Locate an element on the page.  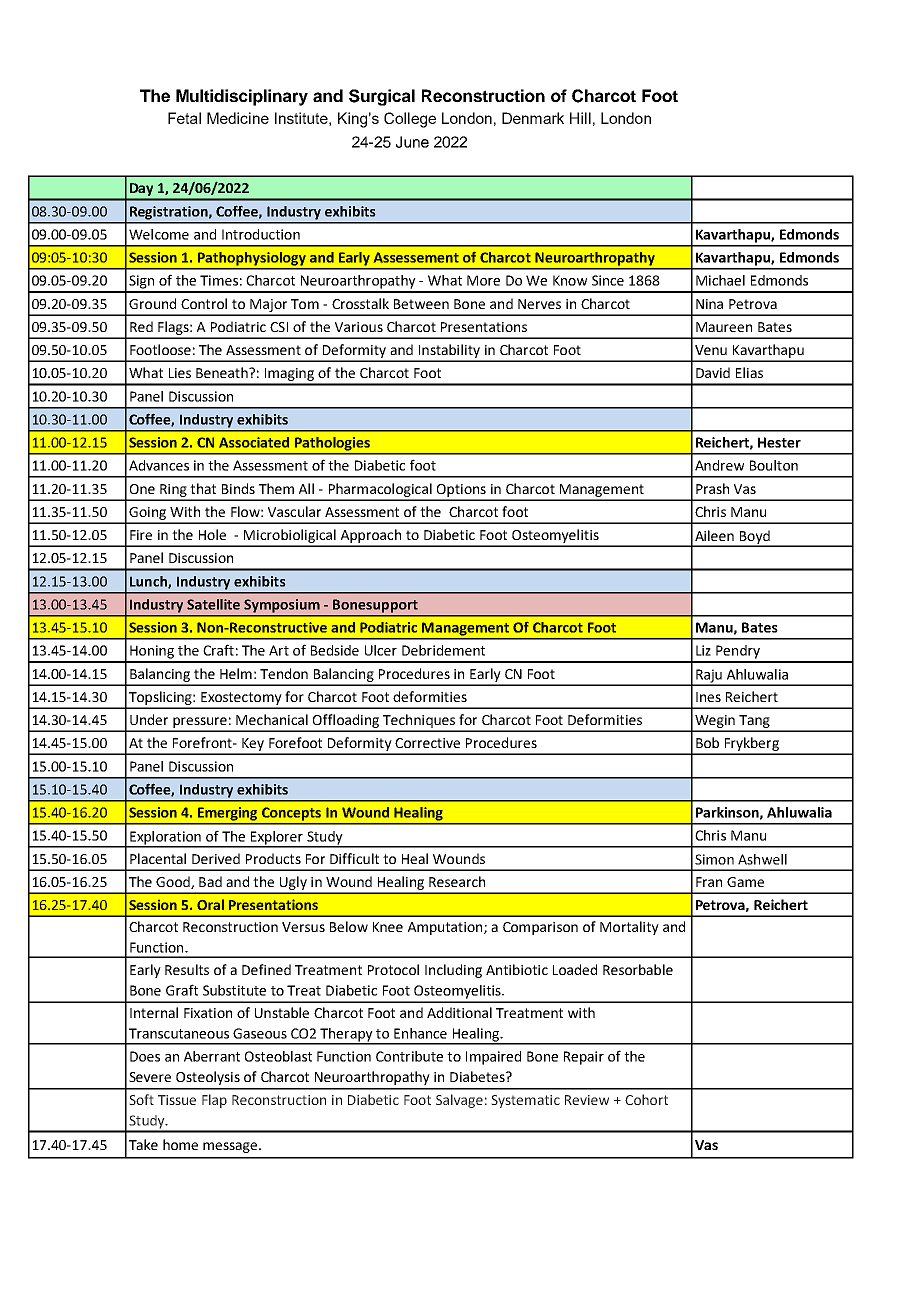
David is located at coordinates (713, 372).
